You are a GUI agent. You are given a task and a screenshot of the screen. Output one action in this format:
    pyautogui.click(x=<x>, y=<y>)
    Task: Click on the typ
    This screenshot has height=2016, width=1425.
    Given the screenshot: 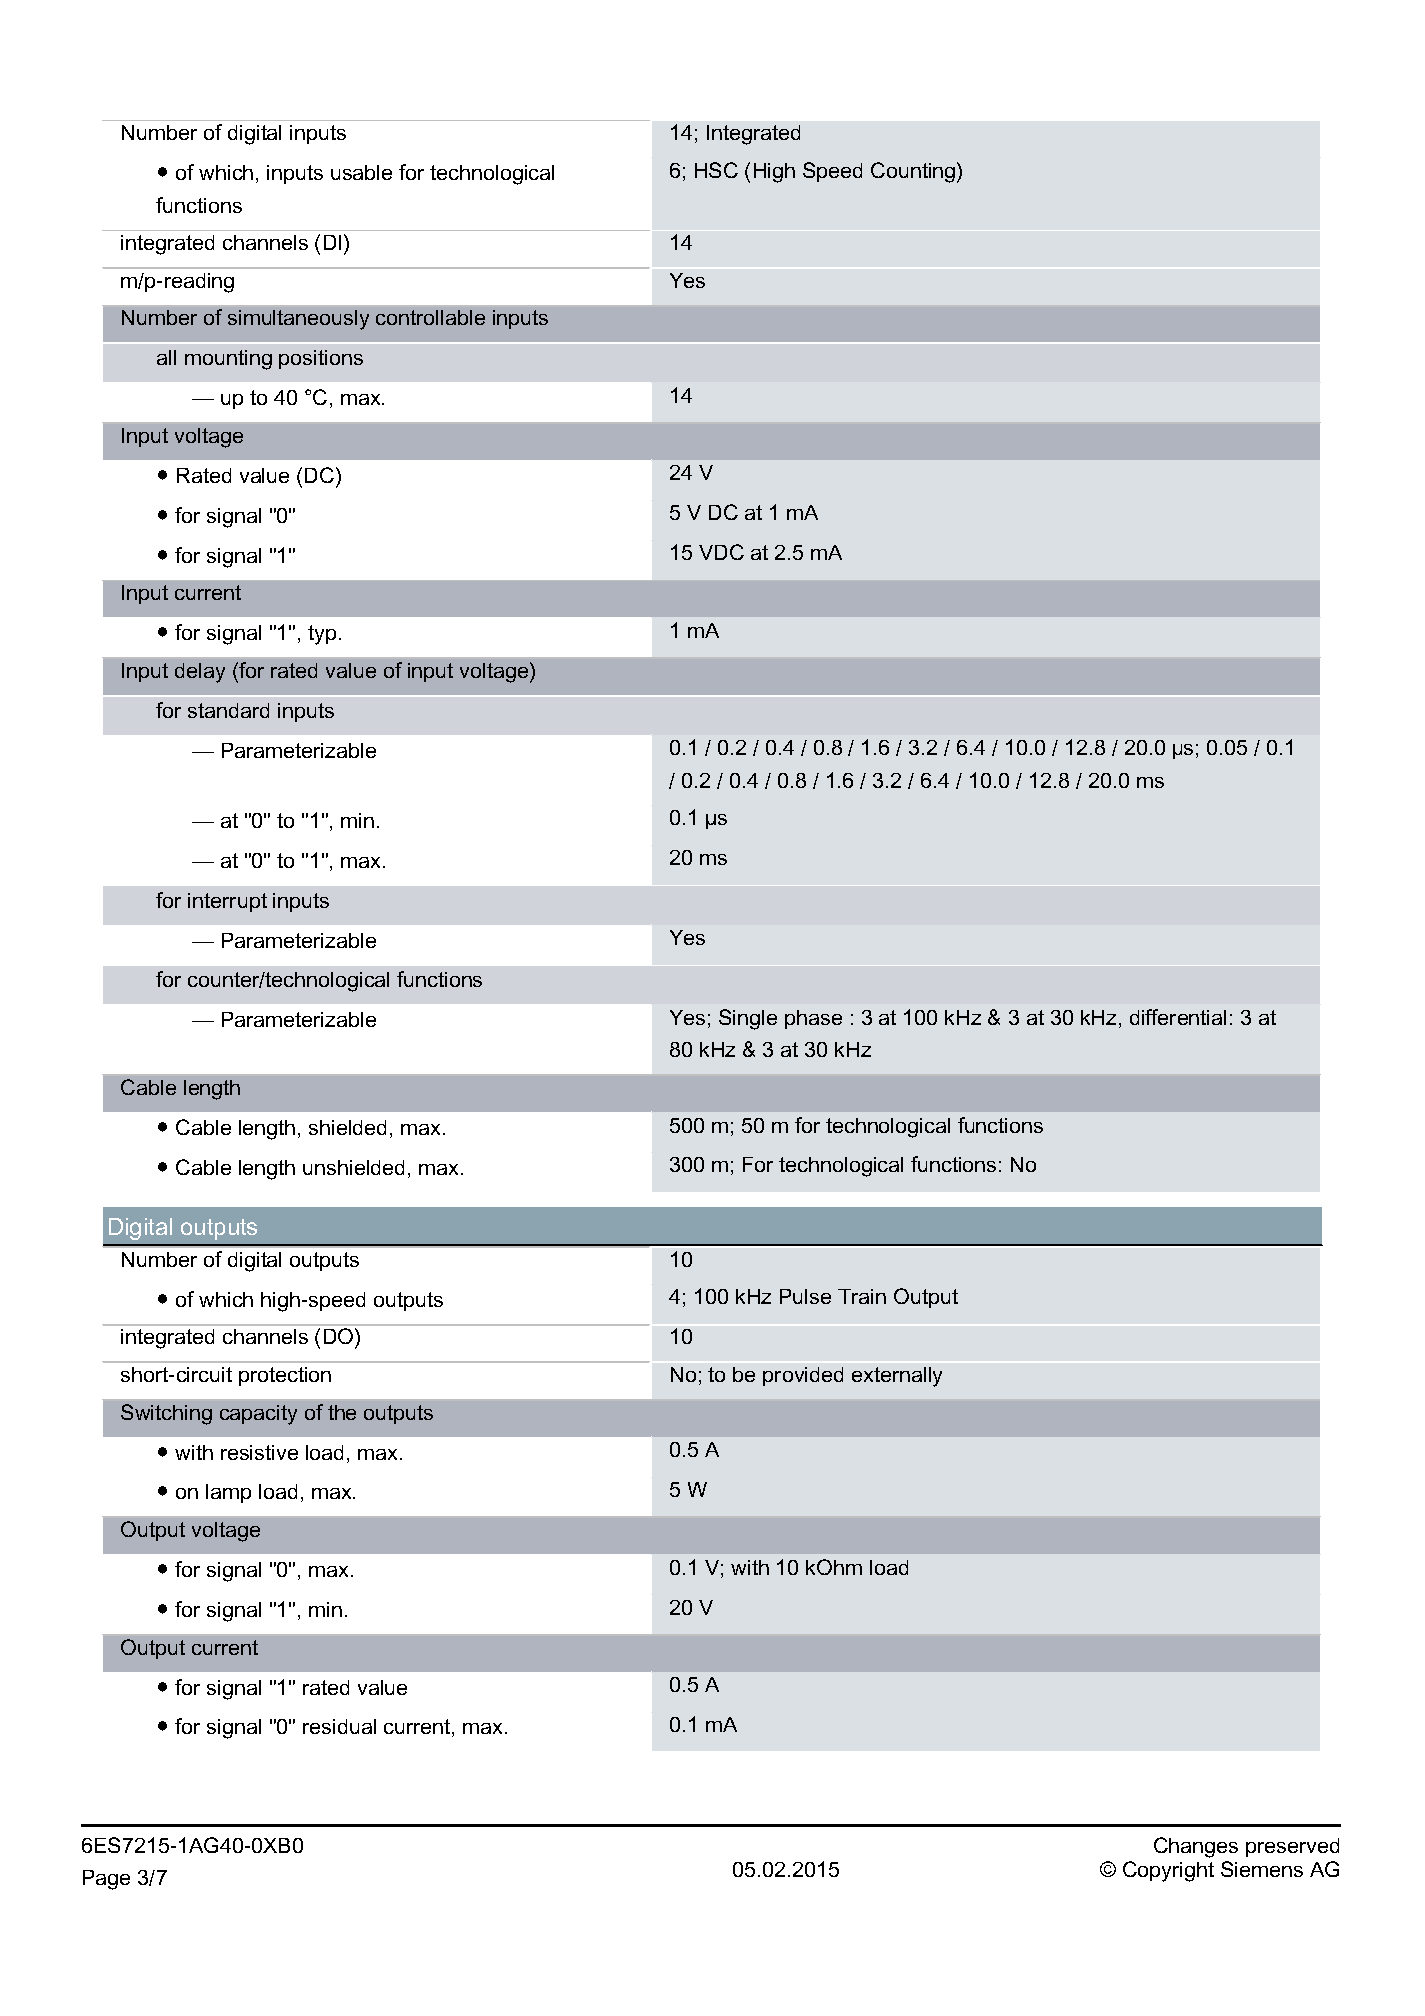 What is the action you would take?
    pyautogui.click(x=322, y=635)
